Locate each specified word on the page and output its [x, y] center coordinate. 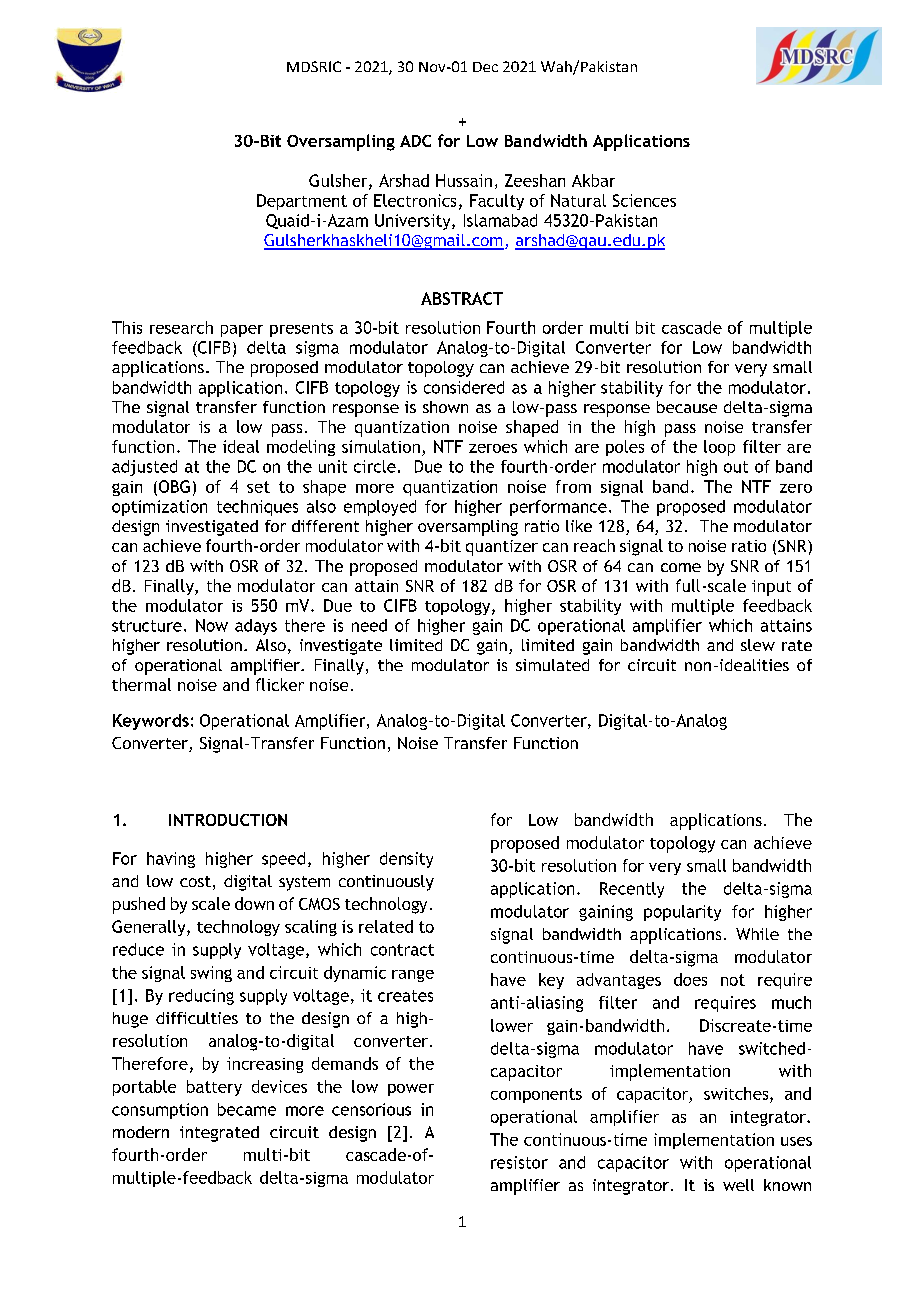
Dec [485, 67]
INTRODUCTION [228, 820]
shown [445, 407]
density [406, 860]
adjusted [144, 468]
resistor [519, 1162]
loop [719, 448]
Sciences [644, 200]
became [247, 1109]
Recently [632, 890]
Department [302, 202]
